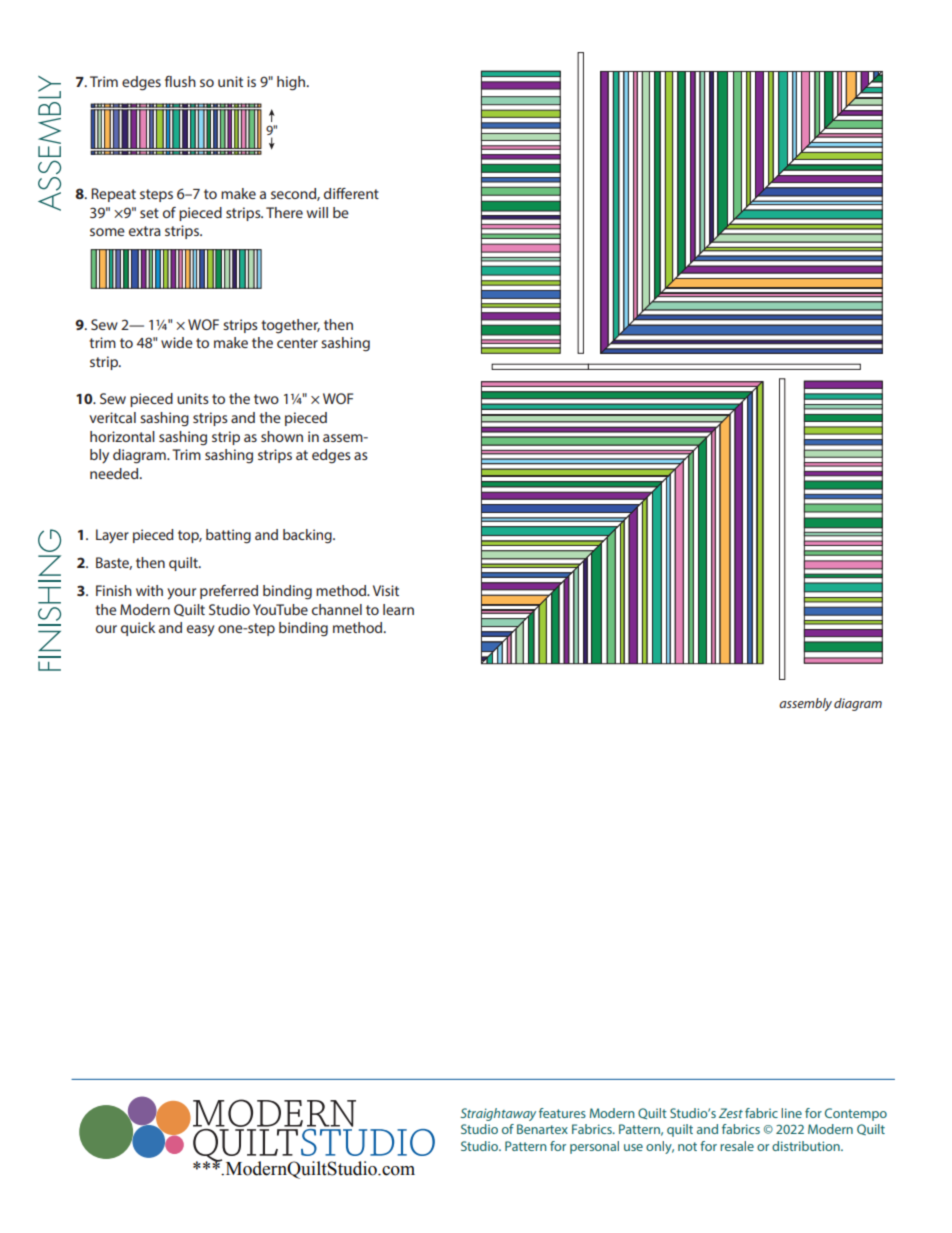 The image size is (952, 1233). Describe the element at coordinates (633, 1147) in the screenshot. I see `use` at that location.
